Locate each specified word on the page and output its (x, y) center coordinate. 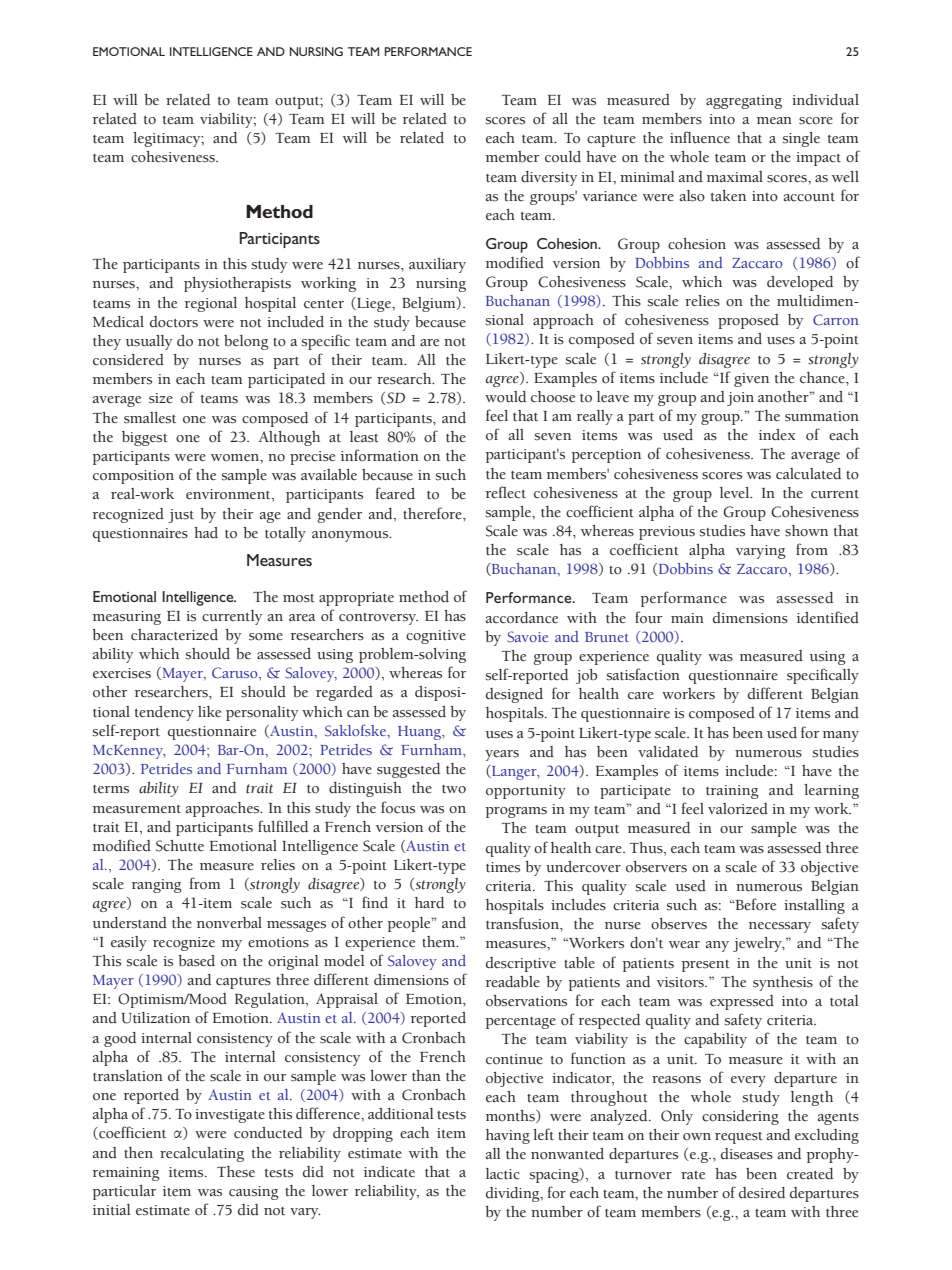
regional (211, 304)
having (508, 1136)
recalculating (202, 1154)
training (732, 792)
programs (516, 812)
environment (229, 495)
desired (762, 1193)
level (736, 492)
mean (774, 120)
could (563, 157)
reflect (506, 492)
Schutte (180, 846)
